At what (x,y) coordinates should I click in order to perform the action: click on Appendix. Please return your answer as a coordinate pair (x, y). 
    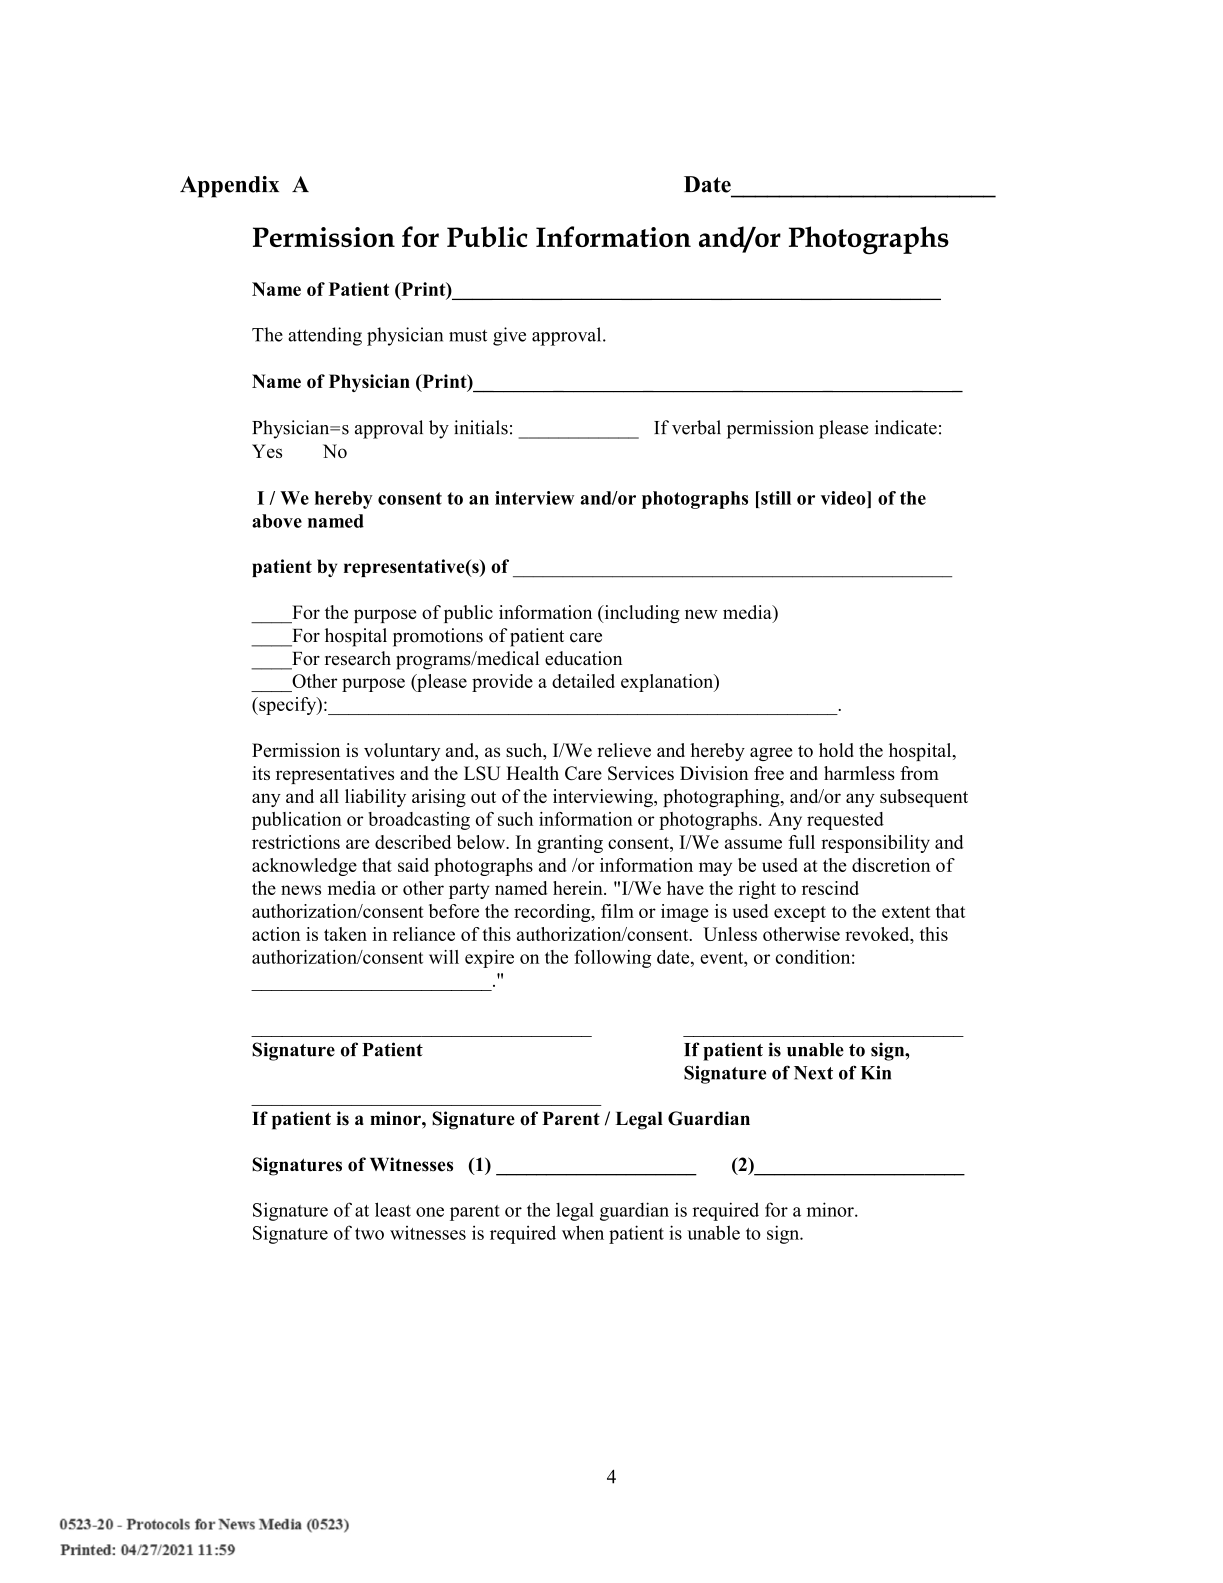
    Looking at the image, I should click on (229, 187).
